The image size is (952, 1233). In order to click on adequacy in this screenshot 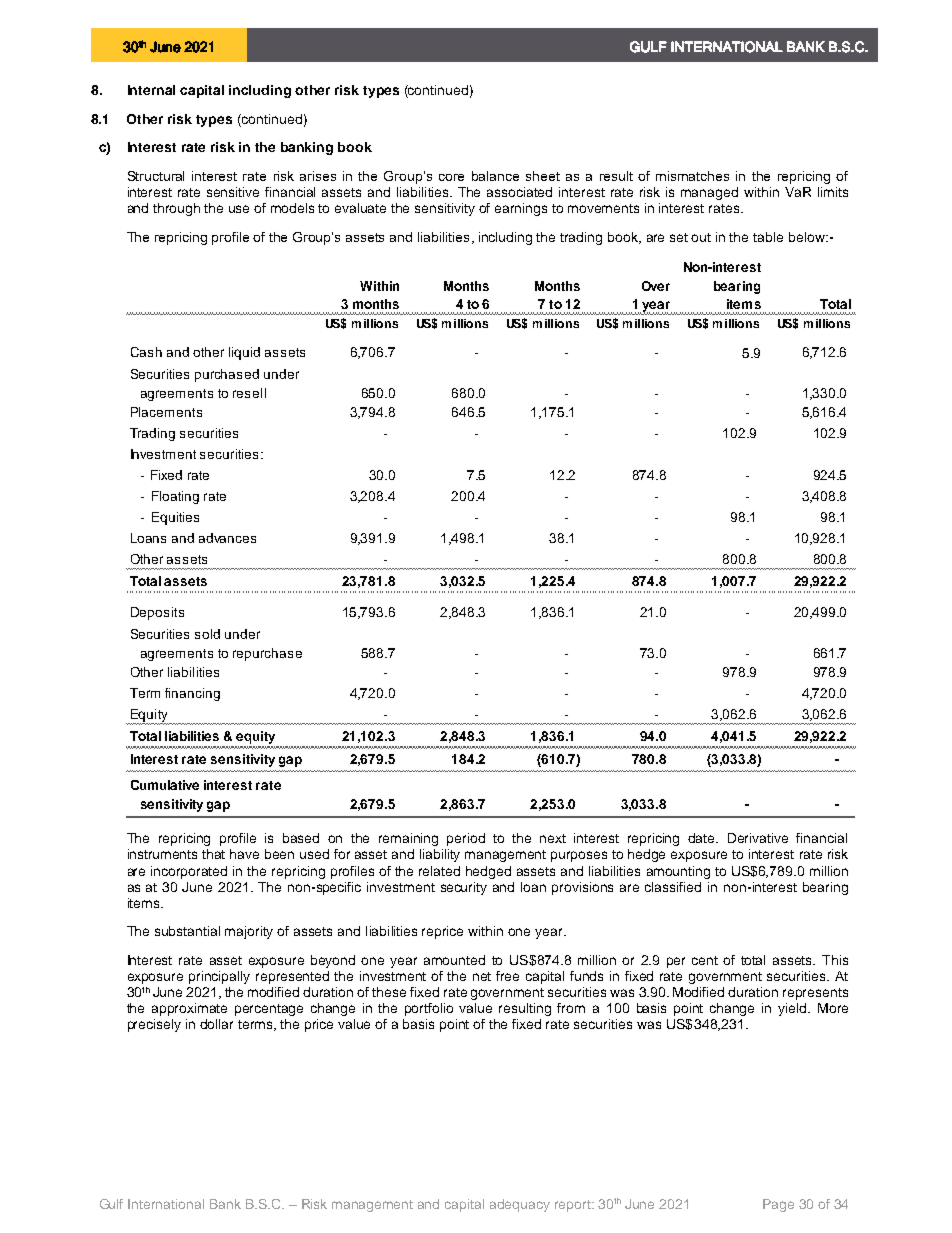, I will do `click(520, 1205)`.
